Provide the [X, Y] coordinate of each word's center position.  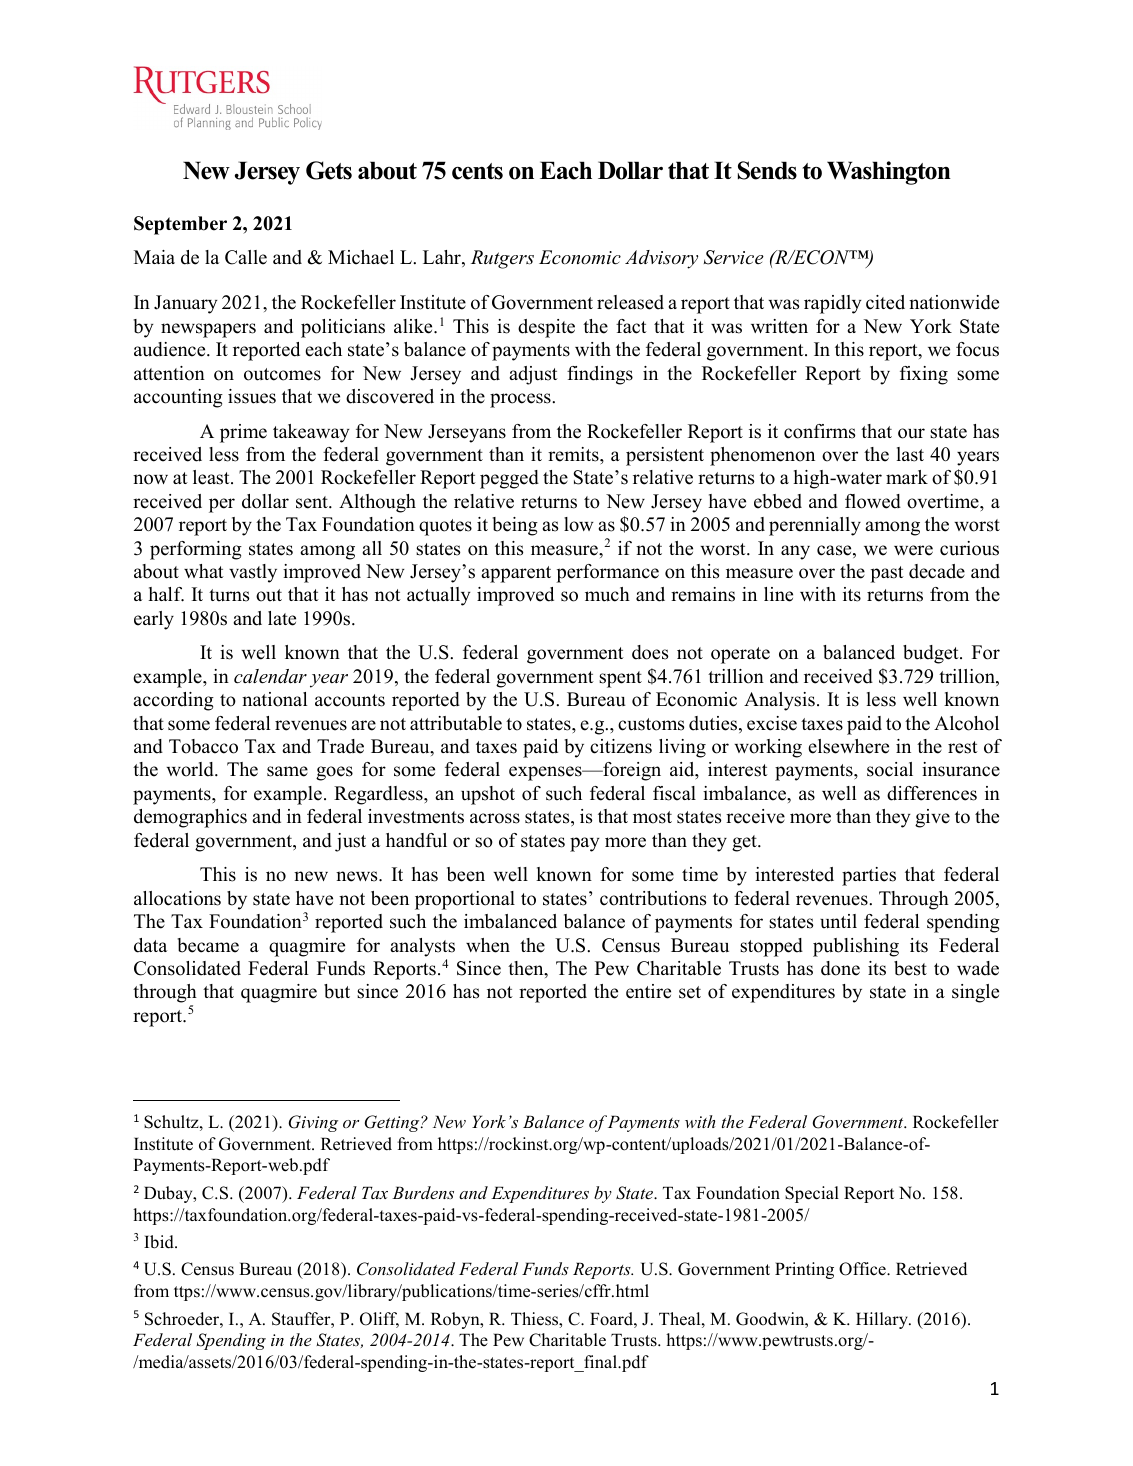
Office [863, 1269]
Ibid [160, 1242]
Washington [889, 173]
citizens [621, 746]
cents [477, 171]
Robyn [456, 1320]
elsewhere [848, 746]
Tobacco [203, 746]
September [180, 225]
